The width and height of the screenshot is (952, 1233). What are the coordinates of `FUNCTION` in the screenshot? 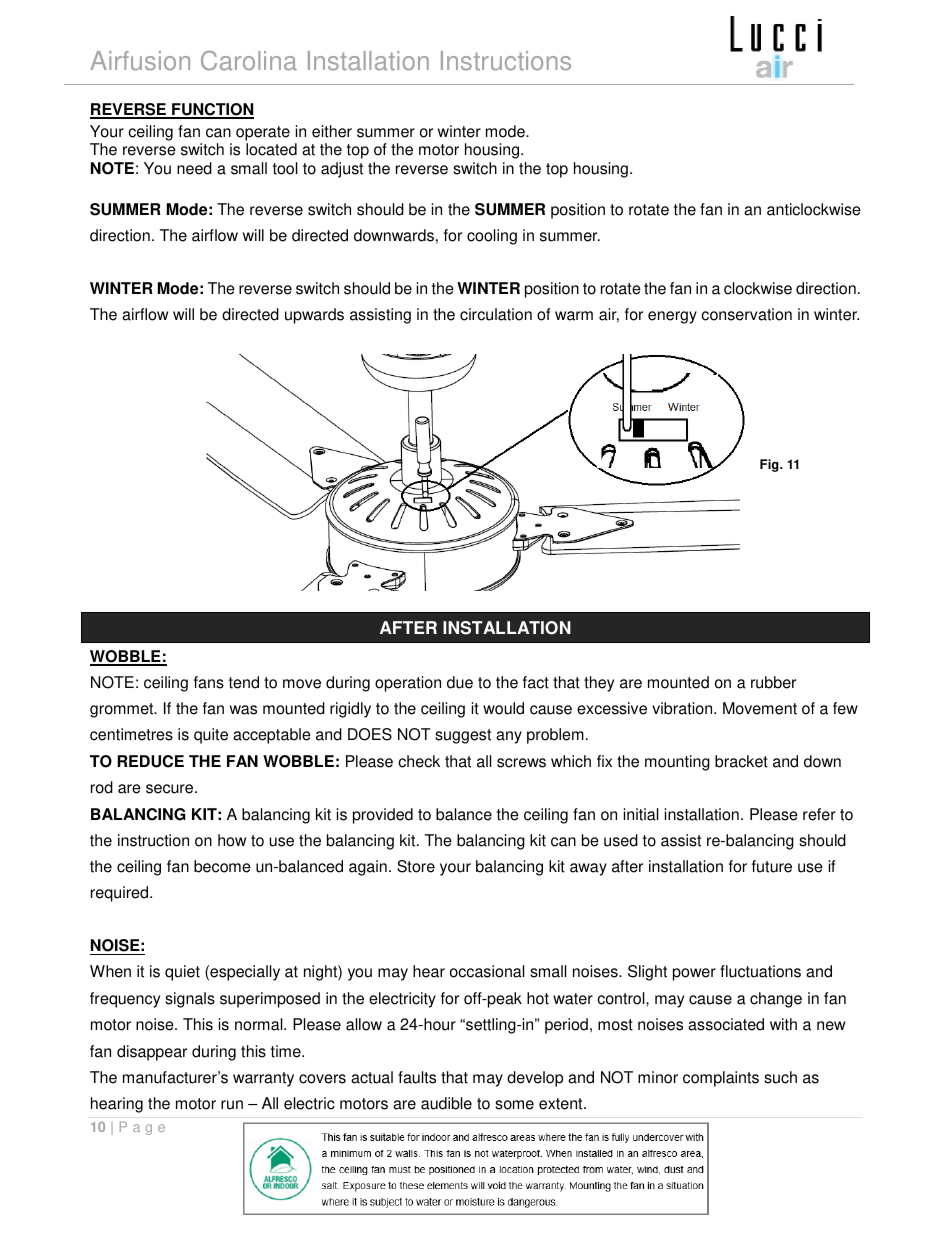 It's located at (212, 110).
